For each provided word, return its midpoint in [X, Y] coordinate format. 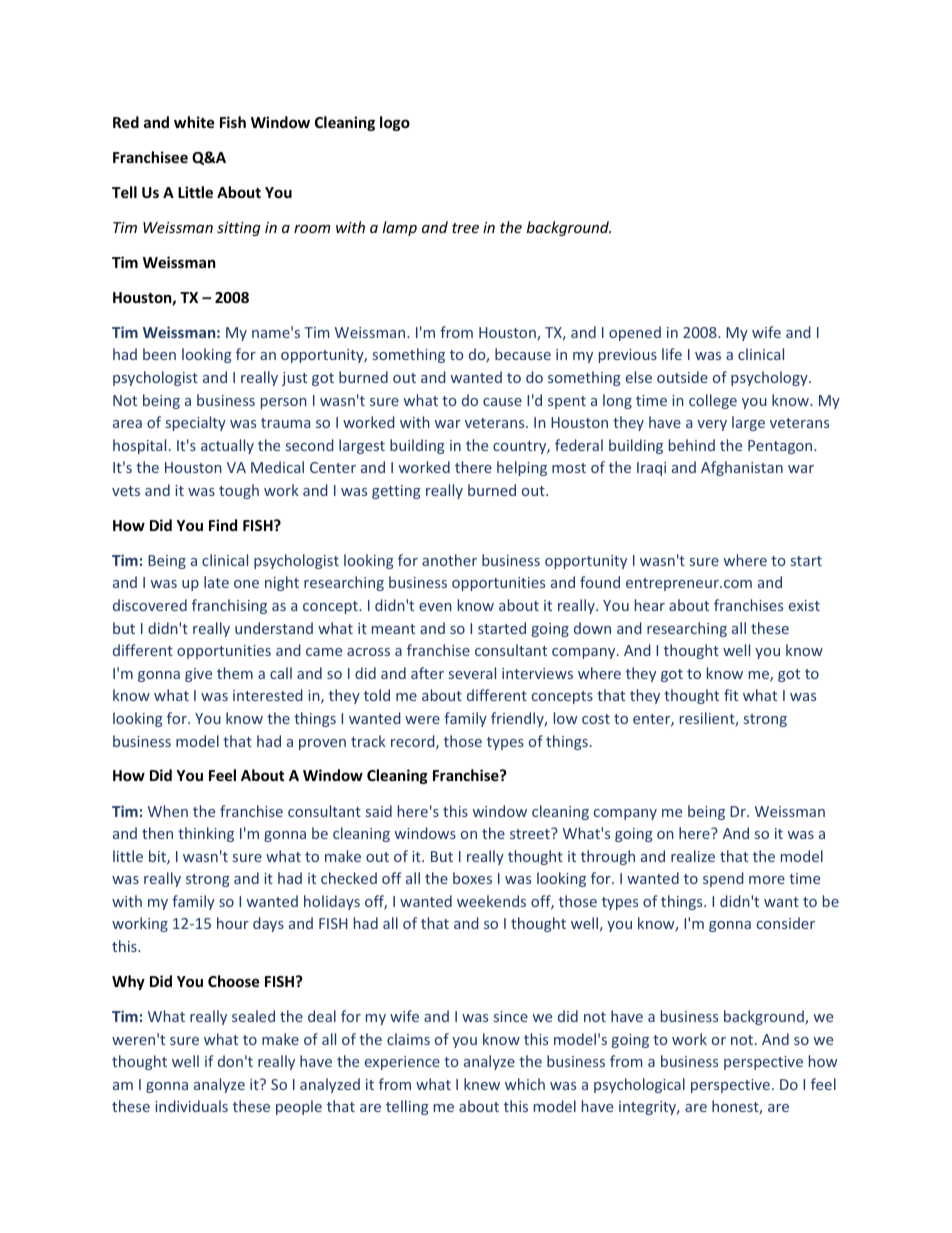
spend [723, 879]
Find [223, 525]
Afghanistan [742, 468]
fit [731, 695]
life [672, 354]
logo [395, 123]
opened [635, 333]
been [159, 354]
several [472, 673]
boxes [472, 878]
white [194, 122]
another [449, 560]
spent [567, 402]
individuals [191, 1106]
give [198, 675]
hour [233, 923]
